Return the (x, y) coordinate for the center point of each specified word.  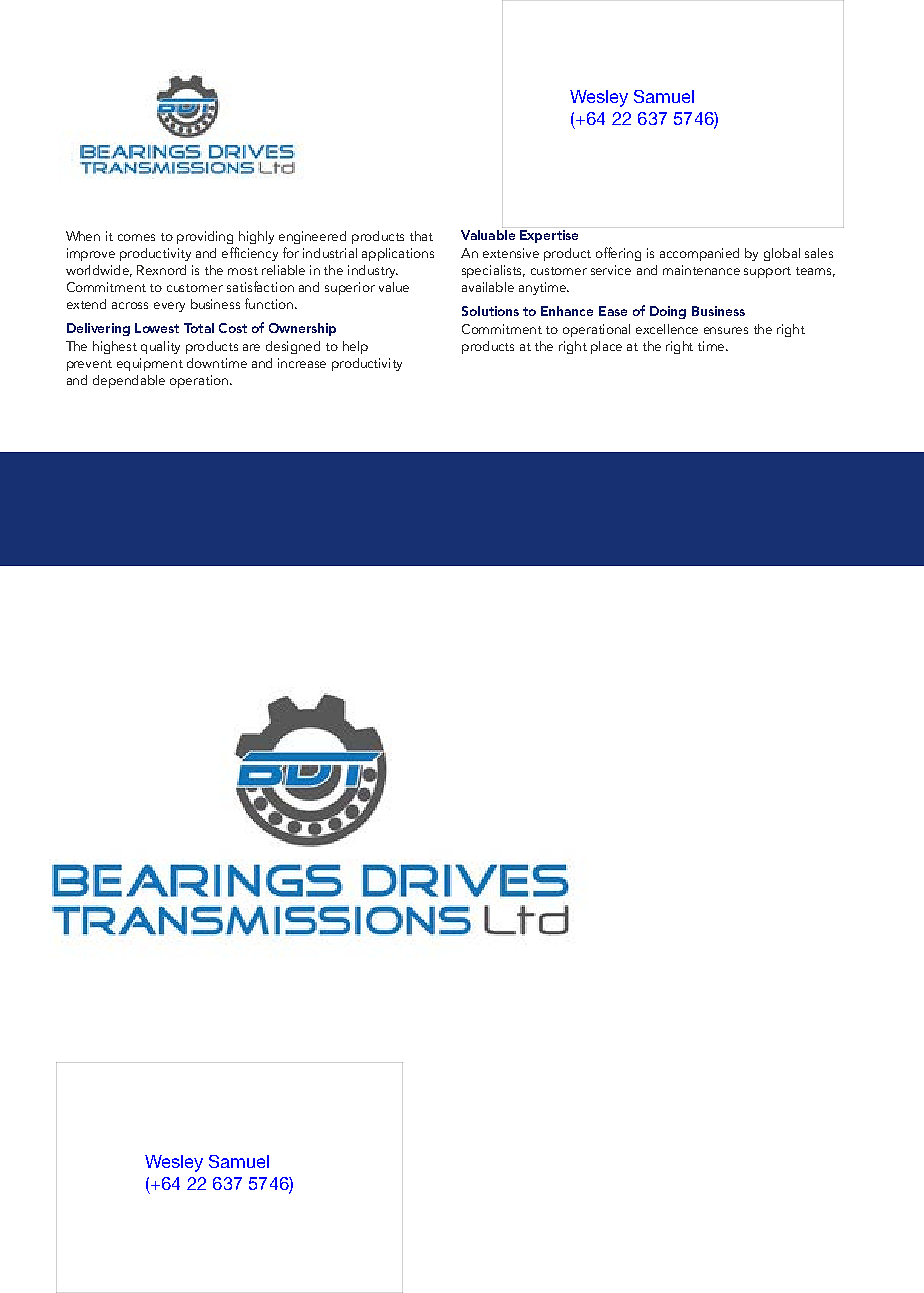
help (355, 347)
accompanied (699, 254)
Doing (668, 312)
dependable (129, 381)
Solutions (490, 311)
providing (205, 237)
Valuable (488, 233)
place (606, 347)
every (169, 307)
